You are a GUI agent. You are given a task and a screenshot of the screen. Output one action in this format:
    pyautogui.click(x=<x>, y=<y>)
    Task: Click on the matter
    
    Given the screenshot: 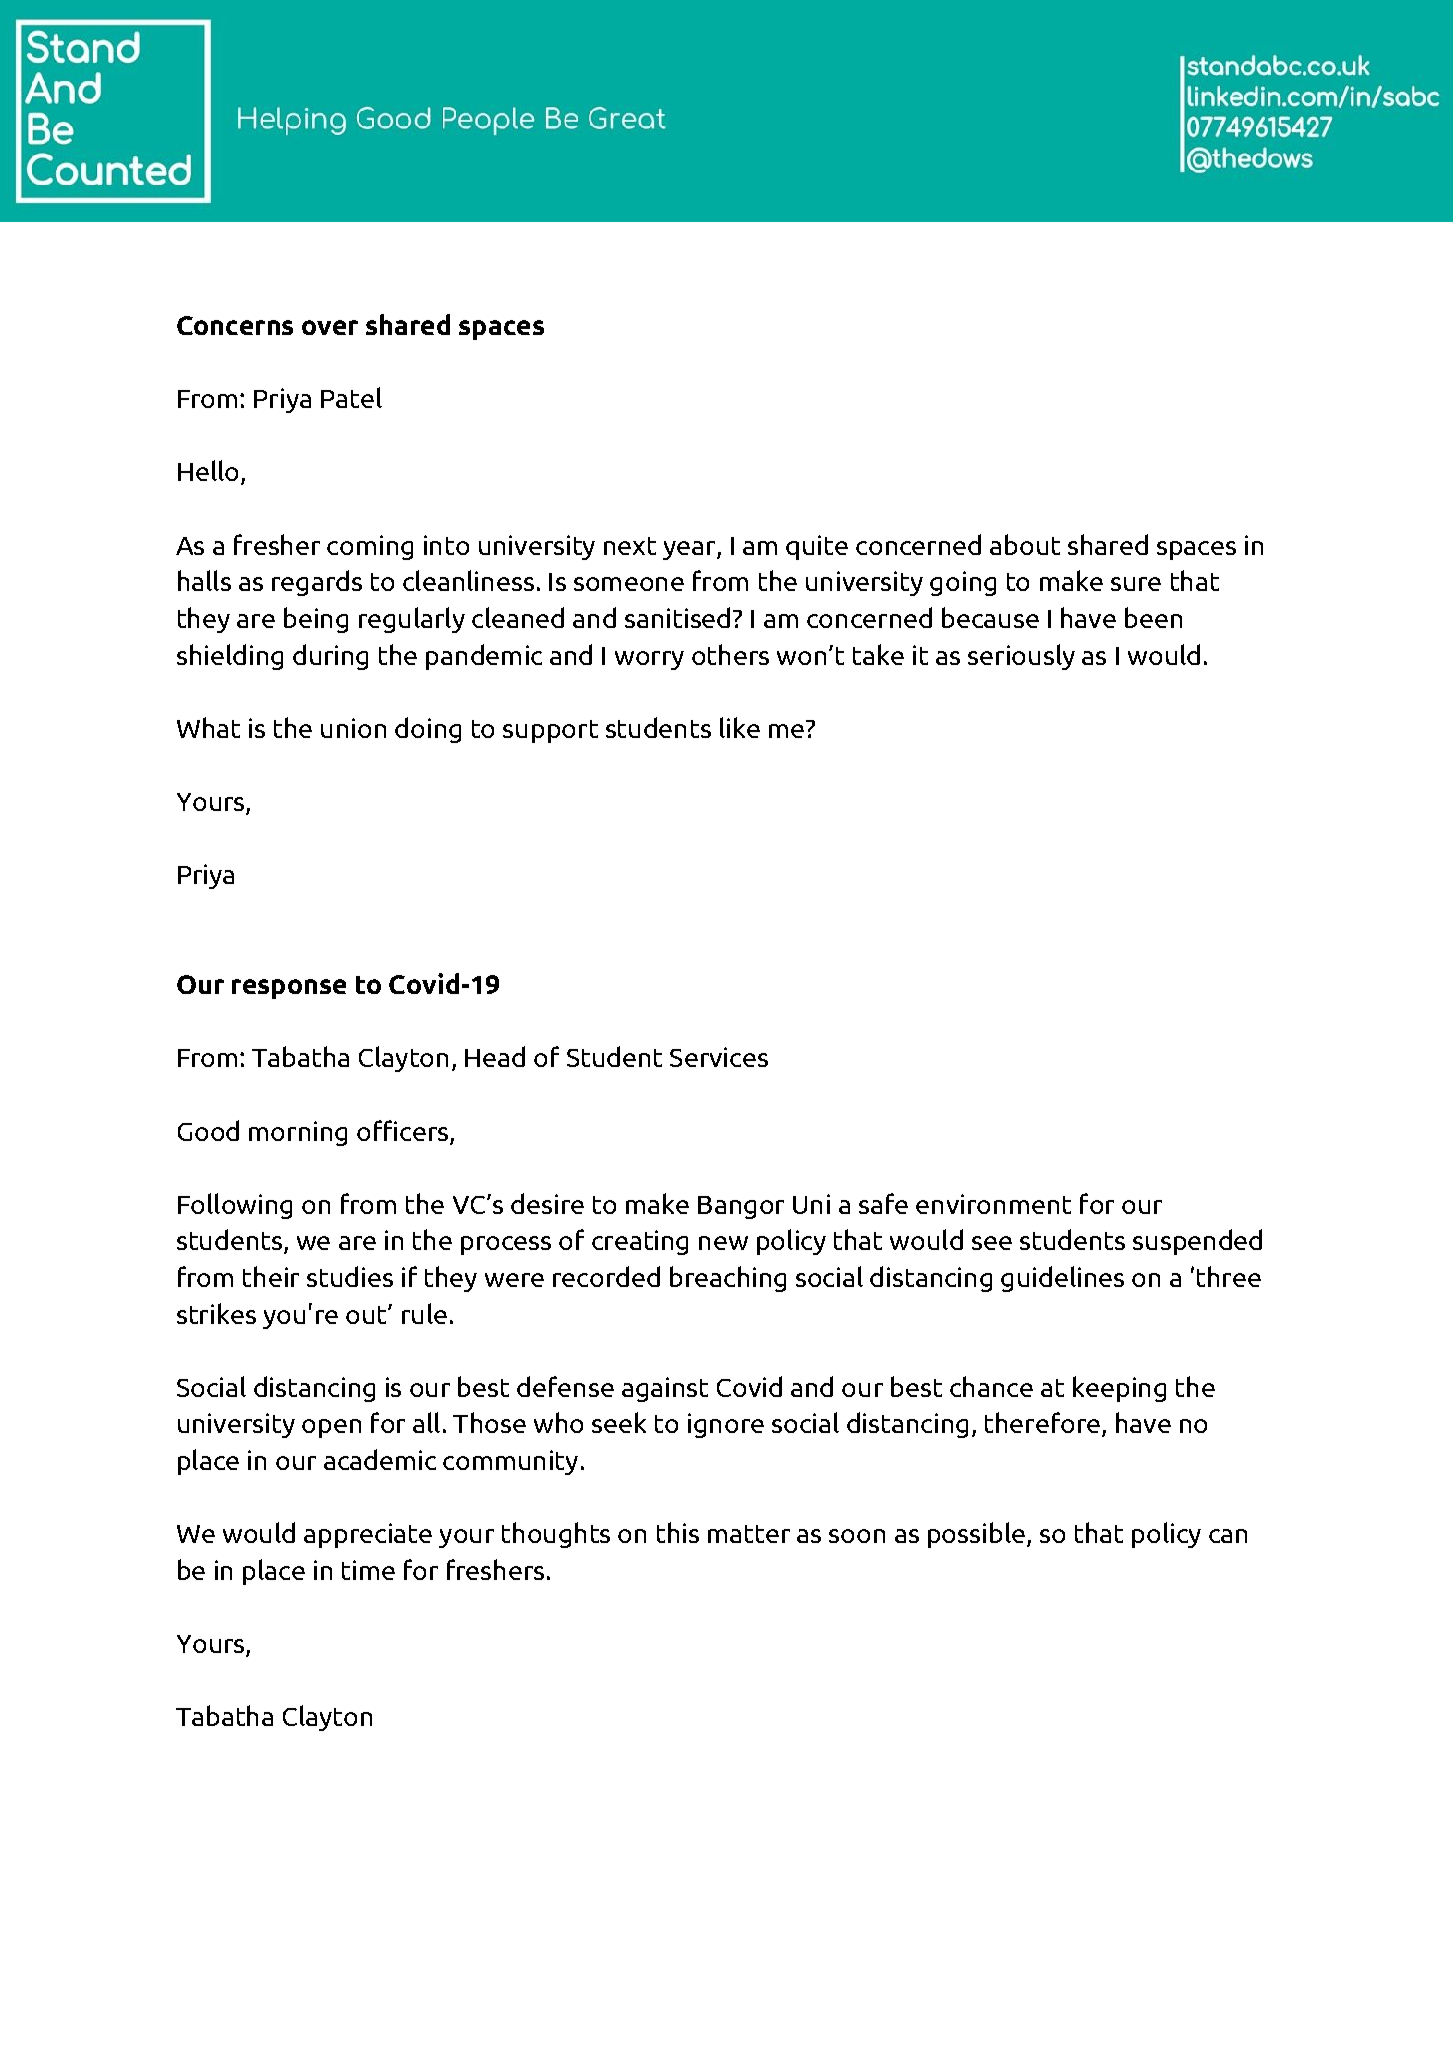 What is the action you would take?
    pyautogui.click(x=749, y=1534)
